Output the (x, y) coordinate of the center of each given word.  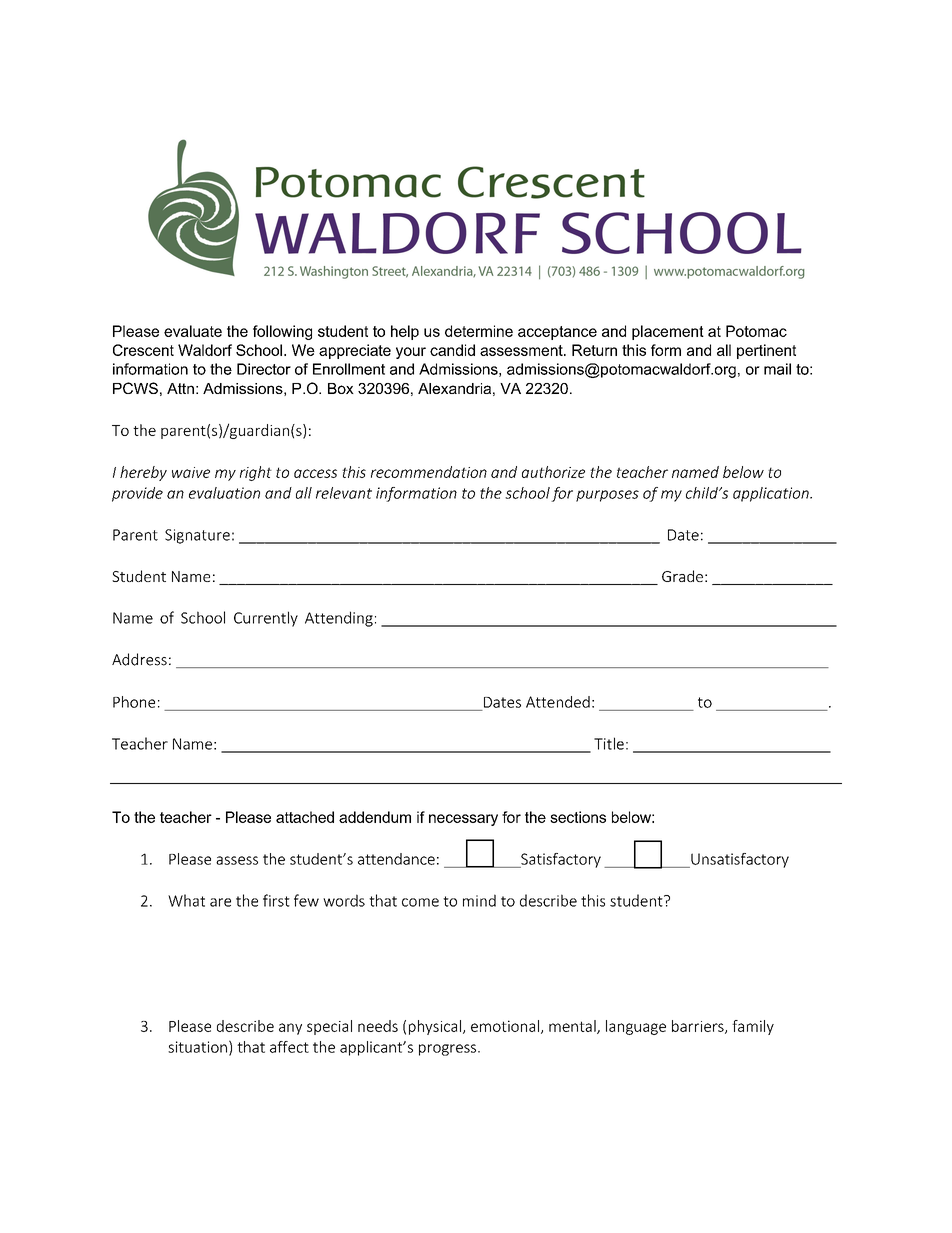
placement (668, 332)
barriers (699, 1027)
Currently (266, 619)
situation (197, 1047)
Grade (682, 576)
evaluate (193, 331)
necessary (463, 820)
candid (452, 350)
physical (435, 1027)
